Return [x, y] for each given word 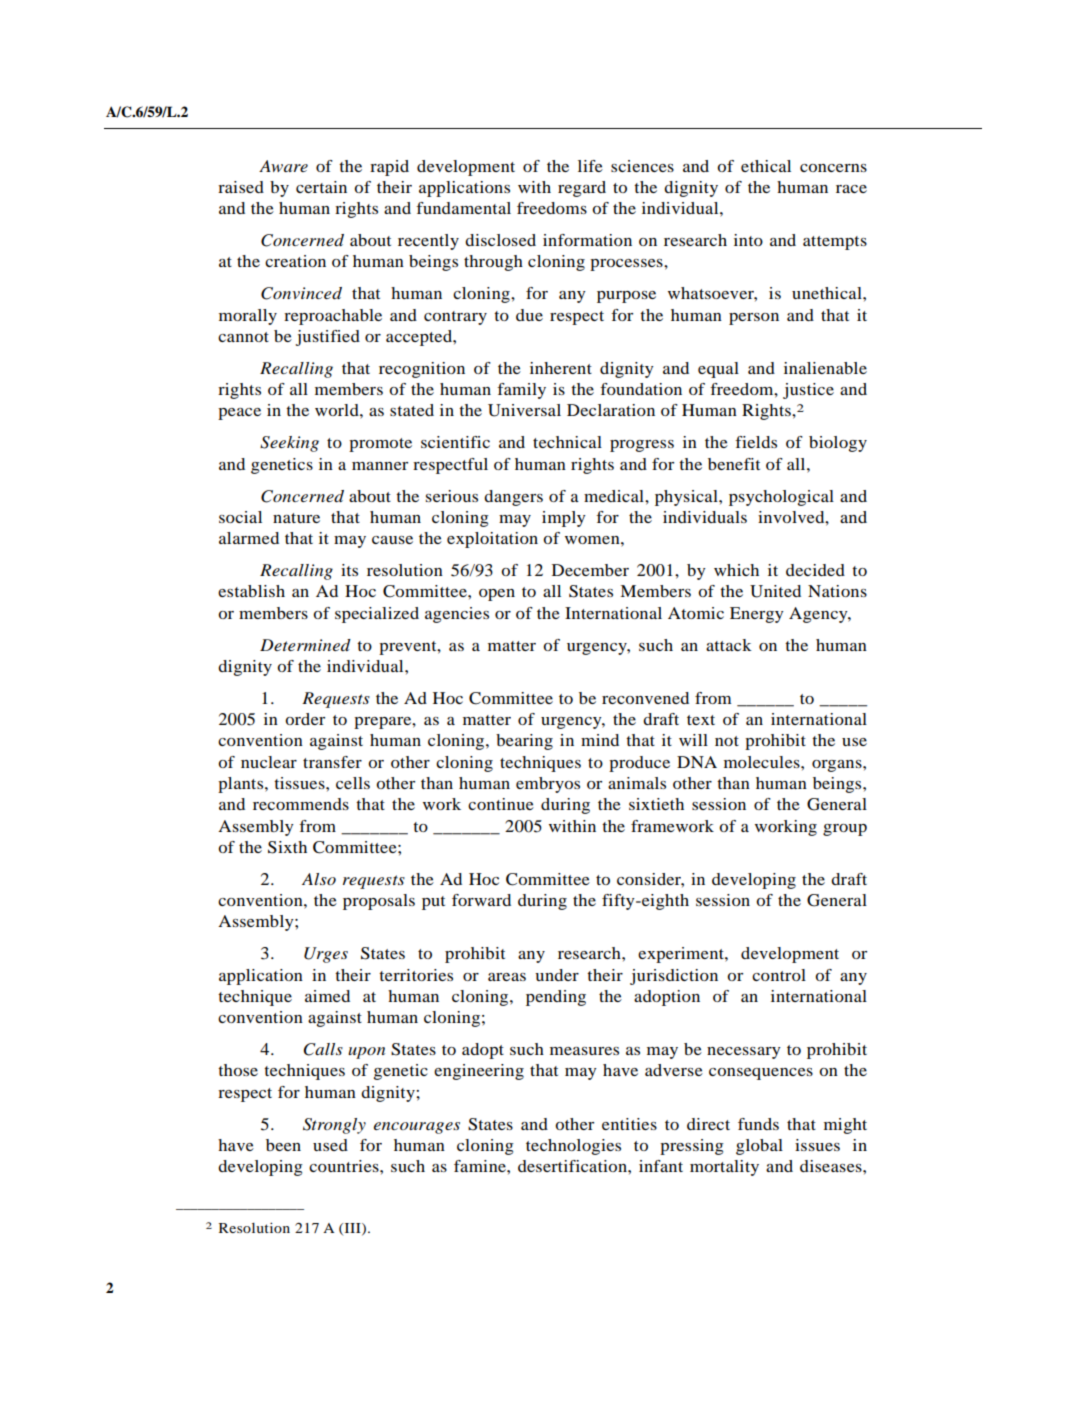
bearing [524, 742]
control [779, 975]
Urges [326, 955]
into [748, 240]
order [305, 719]
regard [582, 189]
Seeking [289, 444]
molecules [763, 762]
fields [756, 442]
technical [567, 442]
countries [345, 1166]
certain [321, 187]
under [557, 975]
